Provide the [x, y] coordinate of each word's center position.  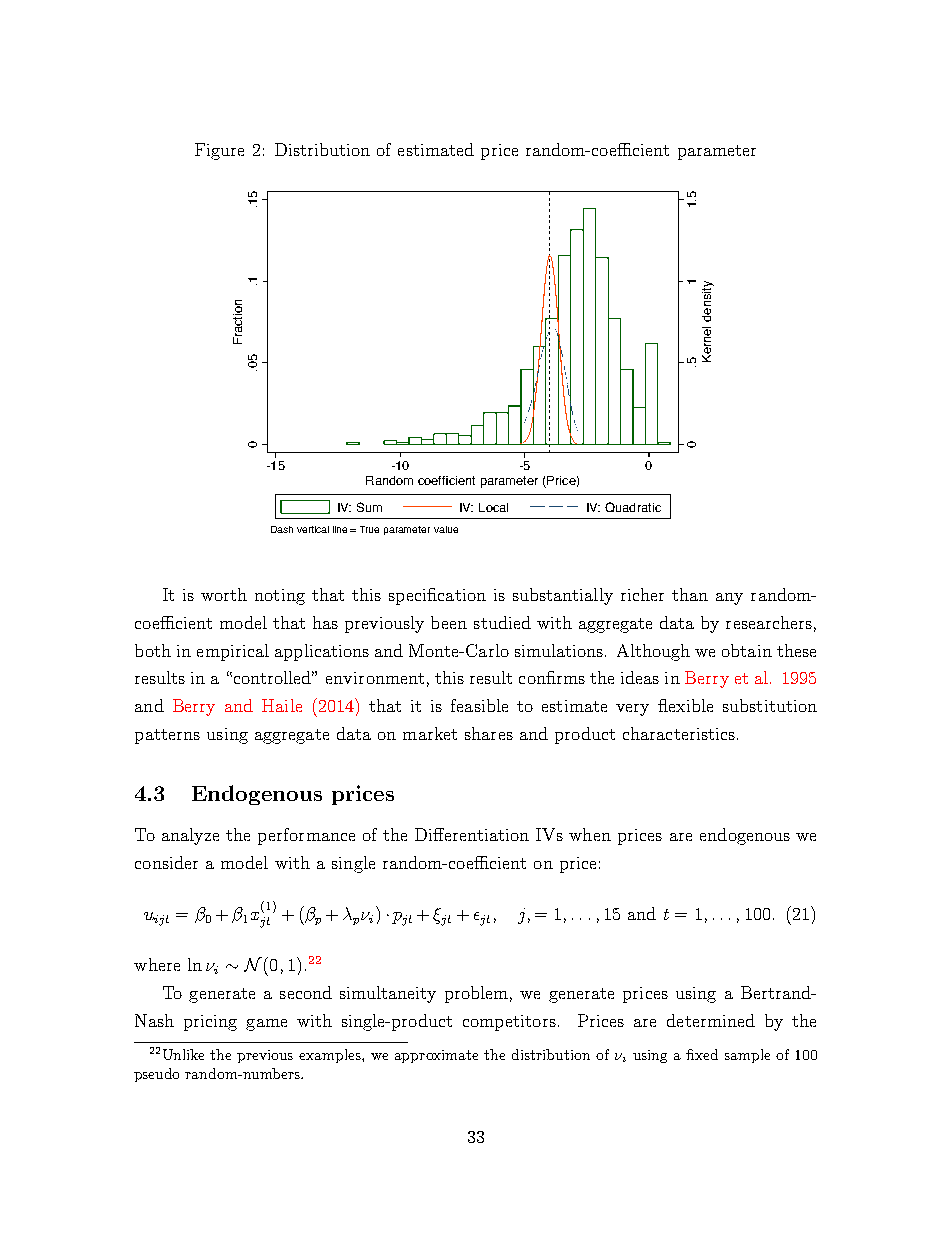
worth [224, 594]
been [449, 622]
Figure [219, 151]
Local [493, 507]
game [266, 1025]
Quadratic [633, 507]
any [729, 599]
